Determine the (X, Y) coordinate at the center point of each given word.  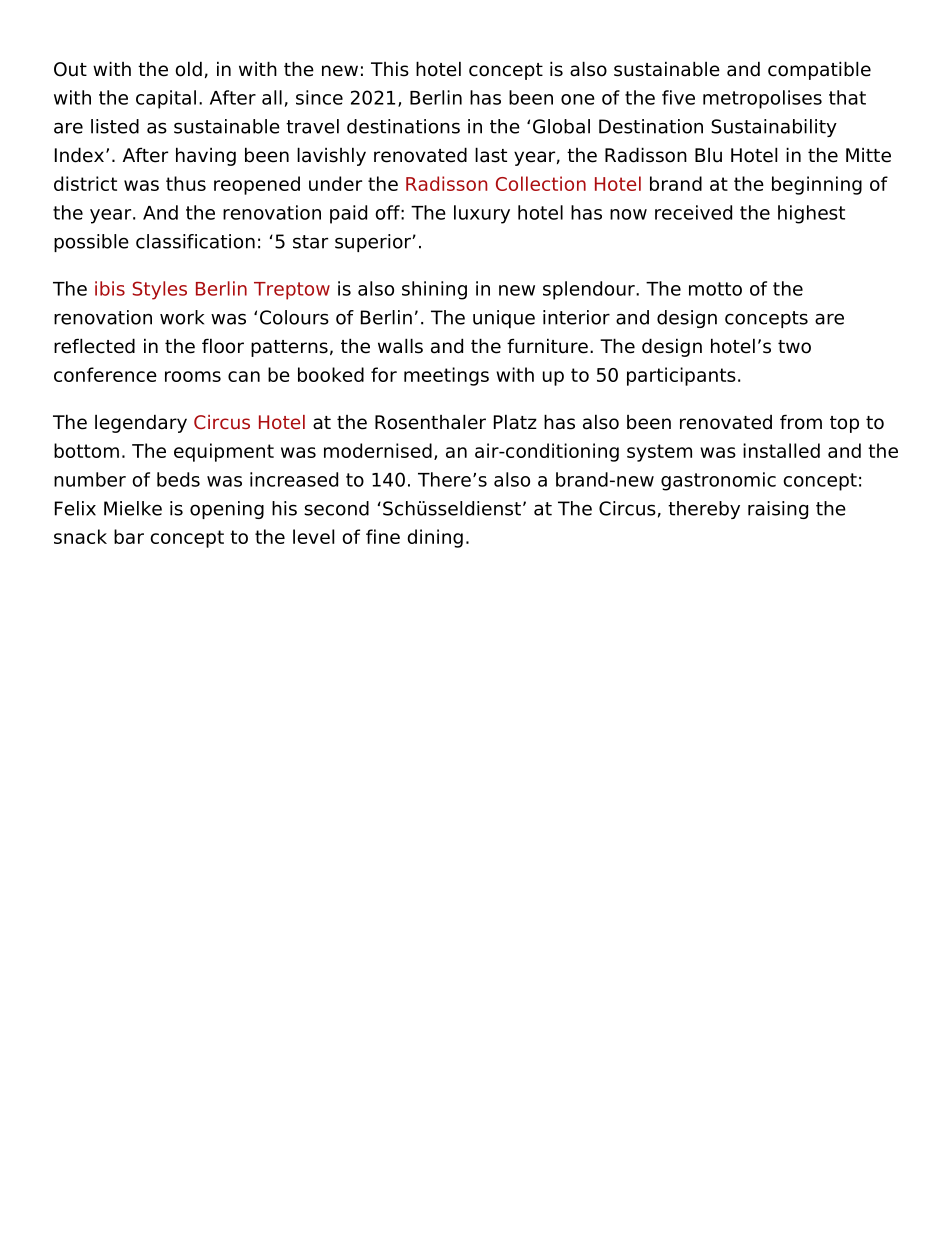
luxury (482, 214)
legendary (141, 423)
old (188, 69)
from (801, 422)
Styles (160, 290)
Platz (515, 422)
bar (129, 536)
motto (715, 289)
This (390, 69)
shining (434, 290)
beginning (817, 185)
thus (186, 183)
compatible (819, 70)
